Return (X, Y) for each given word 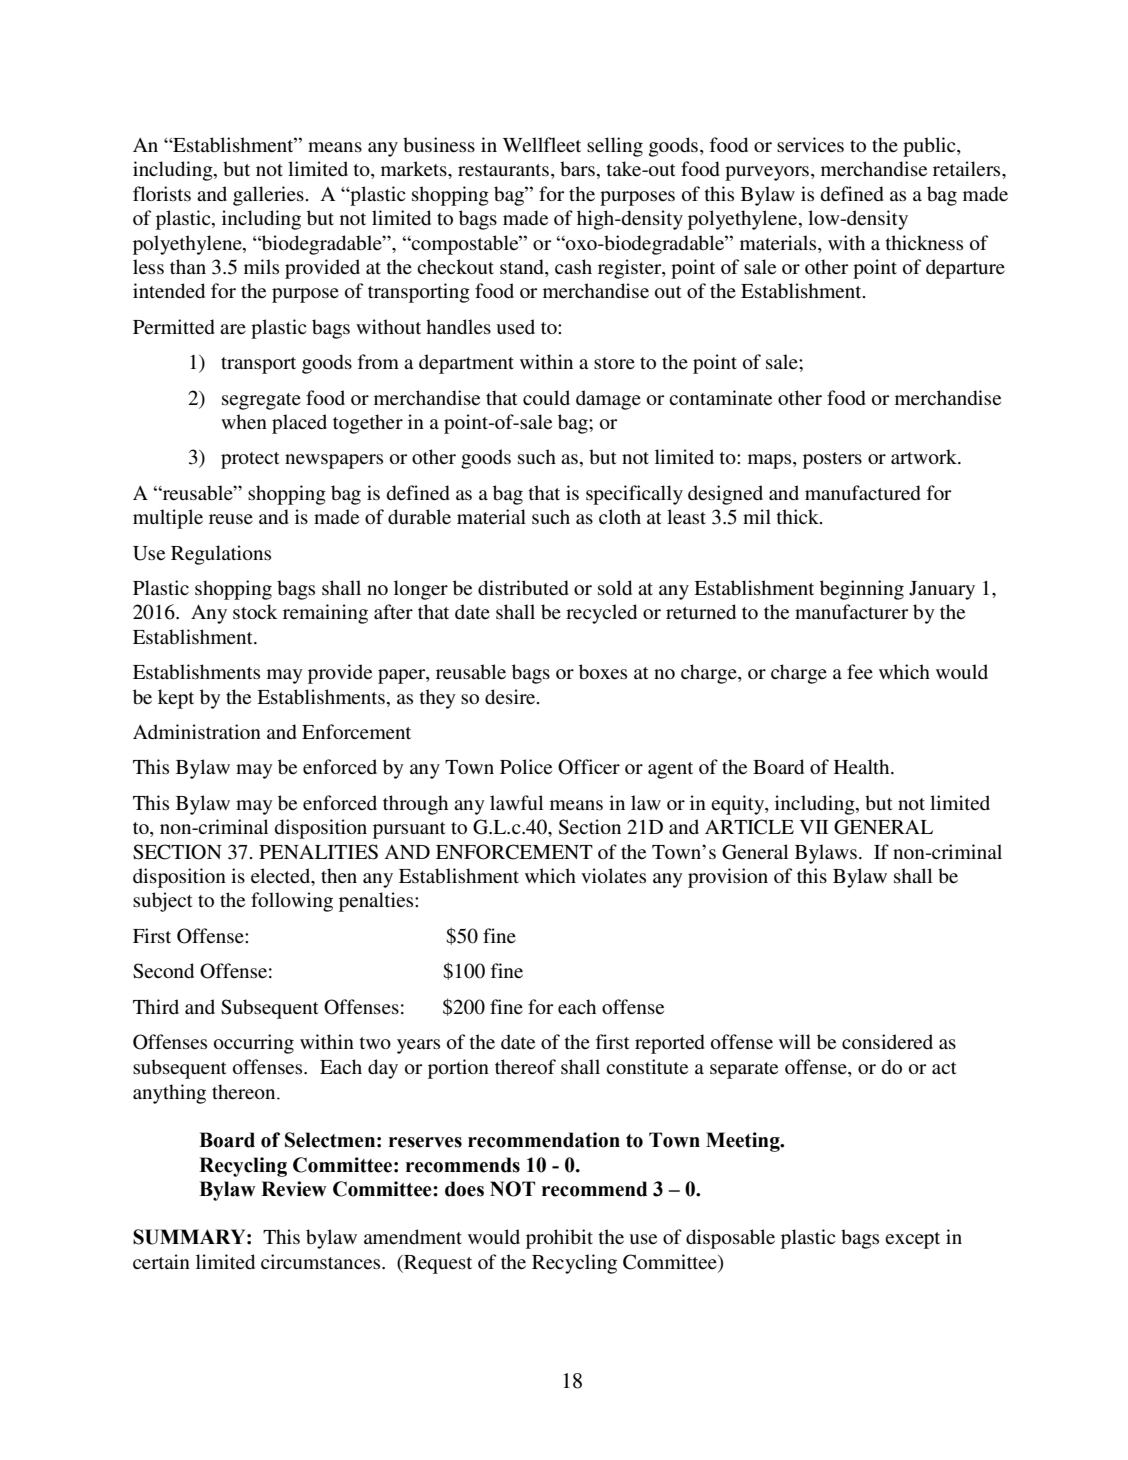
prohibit (559, 1239)
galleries (268, 196)
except (912, 1240)
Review (294, 1189)
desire (511, 697)
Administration (197, 732)
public (930, 147)
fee (860, 672)
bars (577, 169)
